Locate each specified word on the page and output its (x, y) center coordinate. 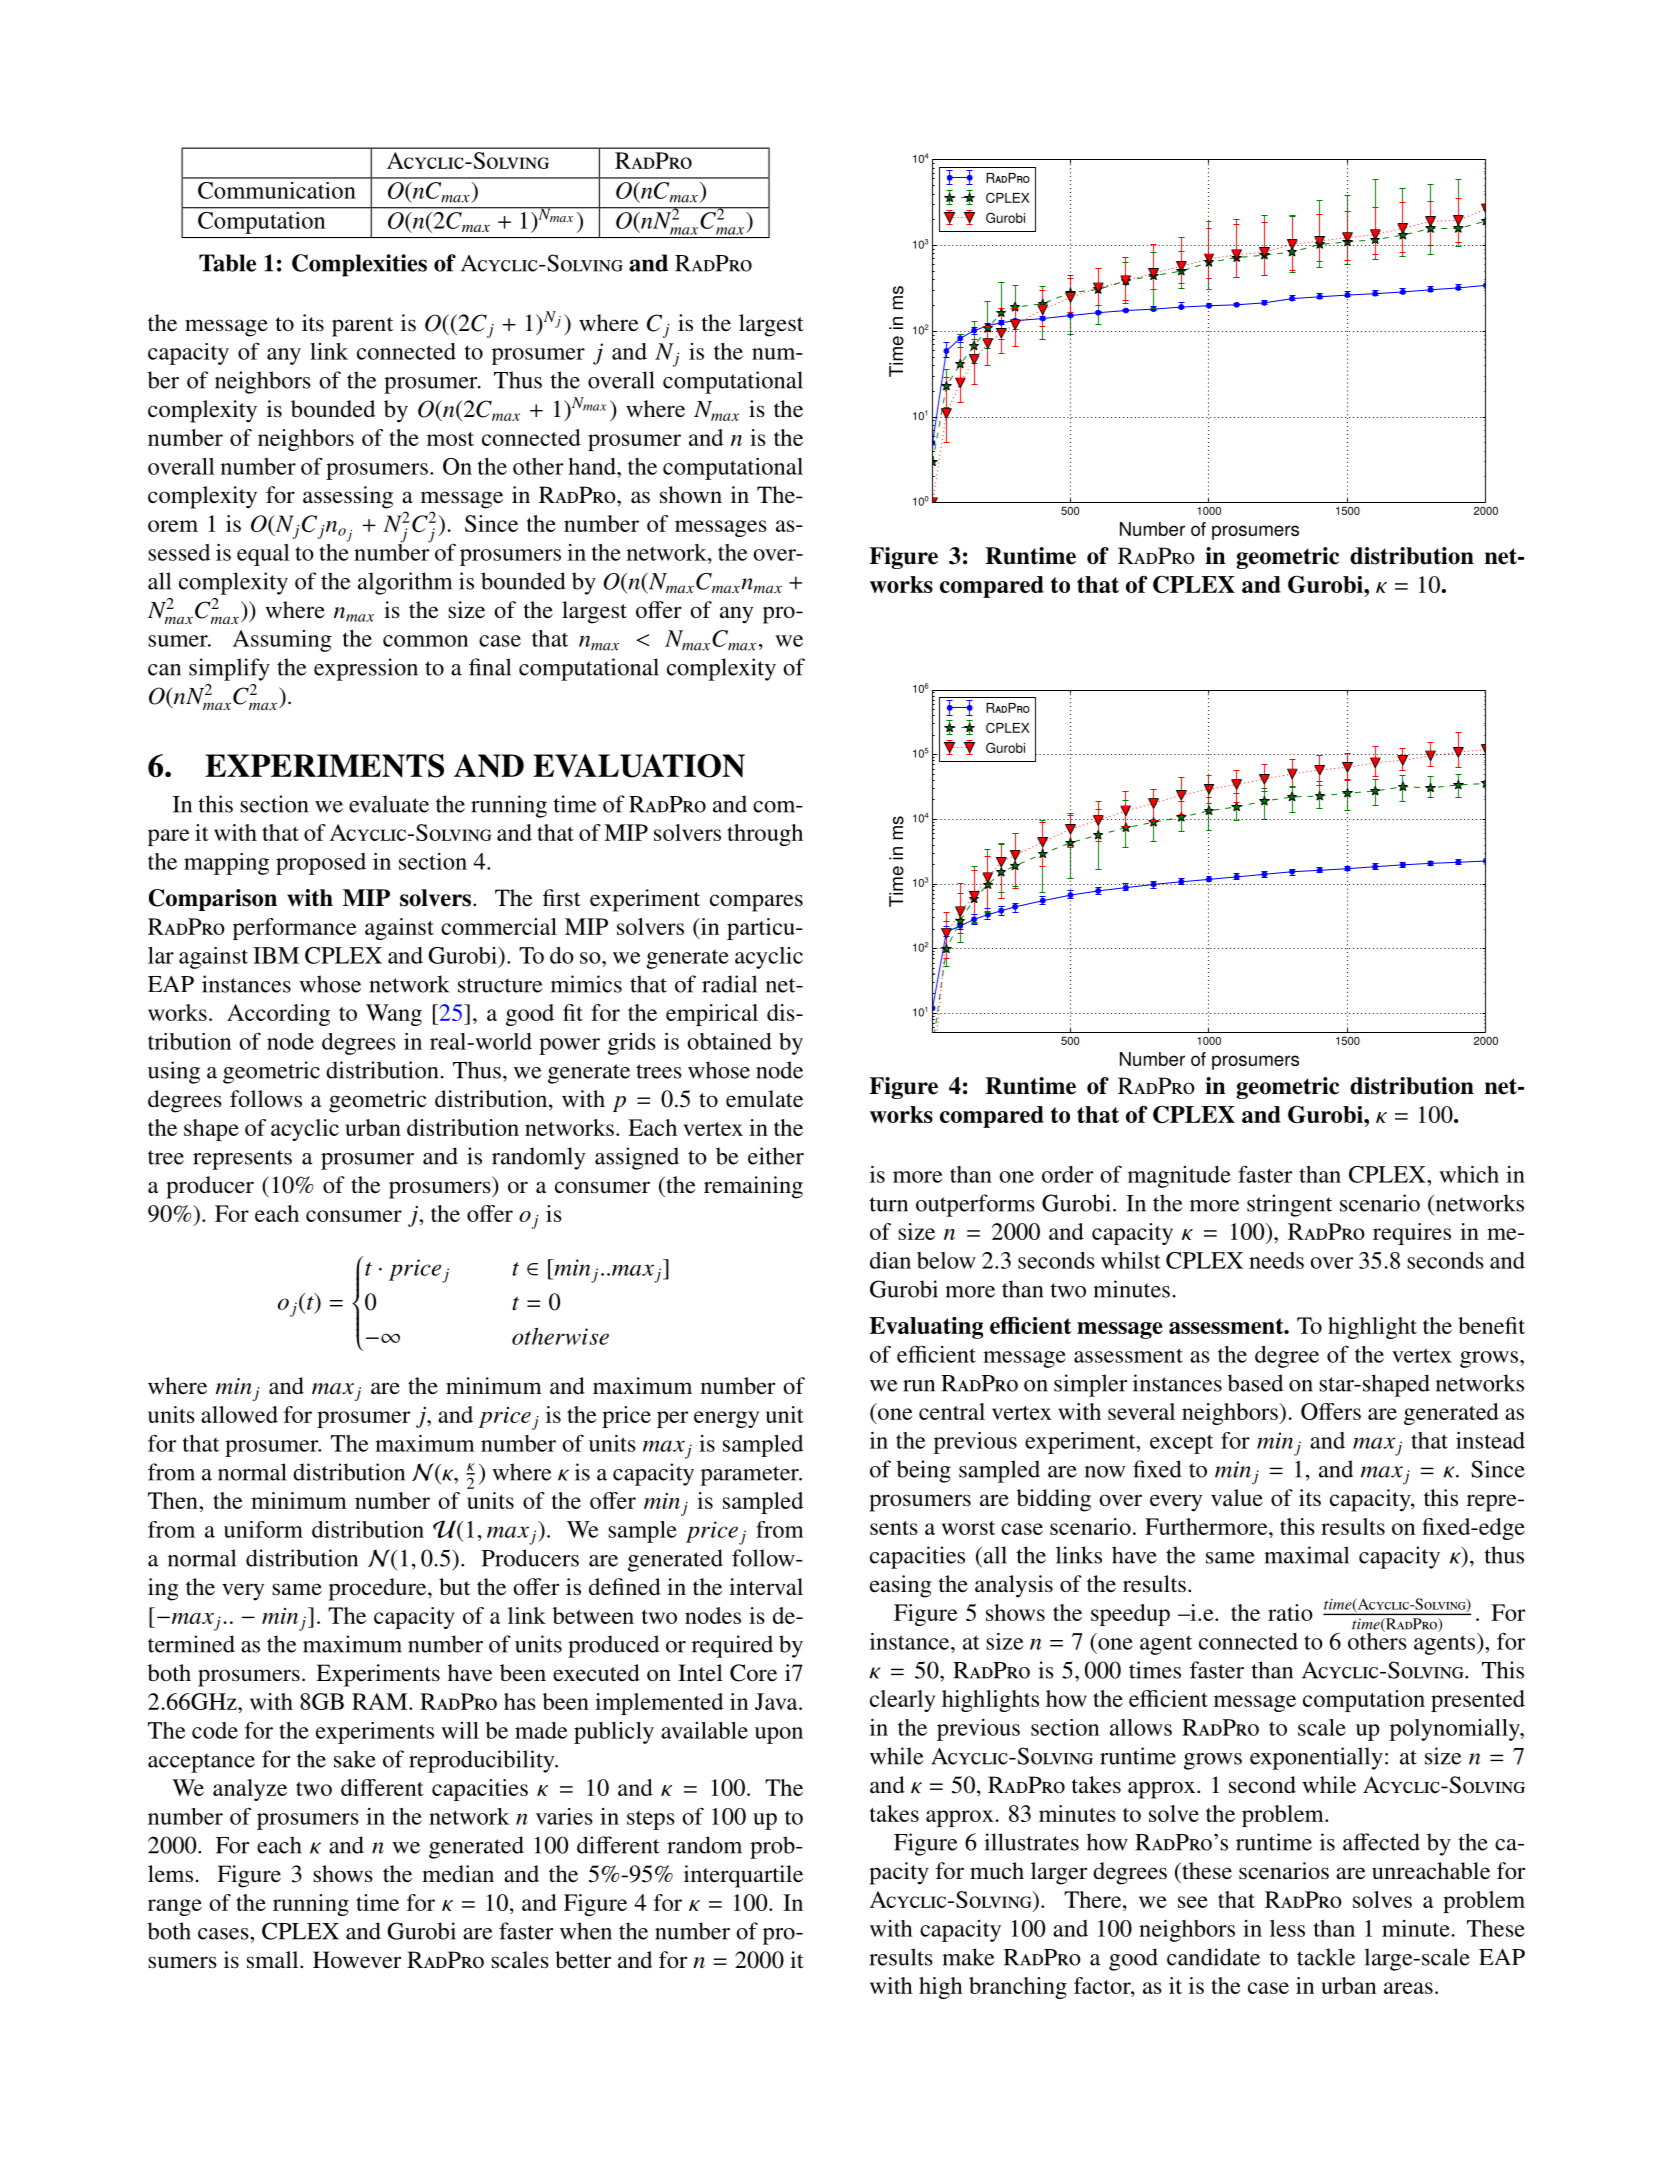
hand (593, 466)
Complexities (359, 265)
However (357, 1960)
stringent (1289, 1205)
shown (691, 495)
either (776, 1156)
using (174, 1072)
